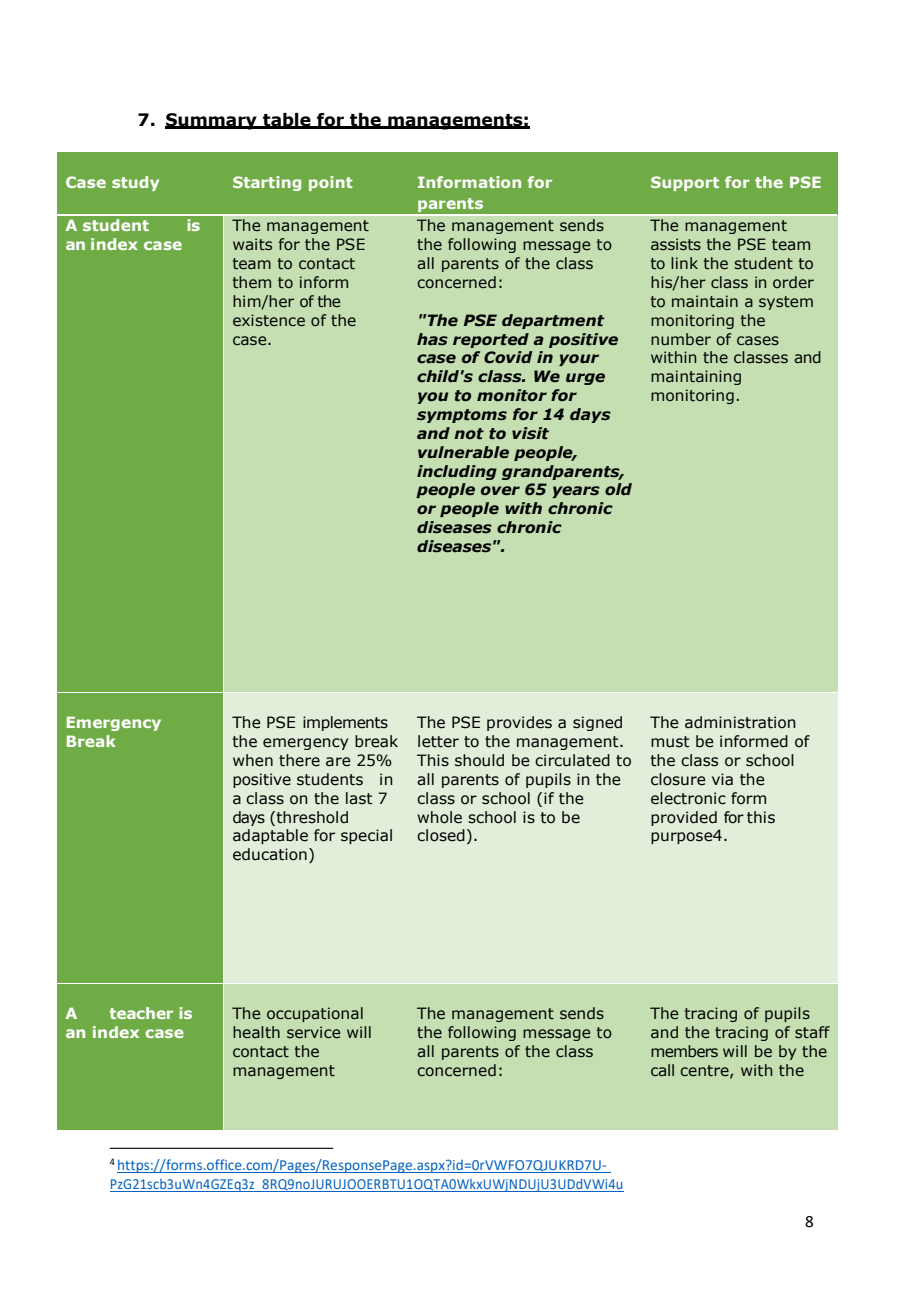 The width and height of the screenshot is (924, 1307). What do you see at coordinates (740, 722) in the screenshot?
I see `administration` at bounding box center [740, 722].
